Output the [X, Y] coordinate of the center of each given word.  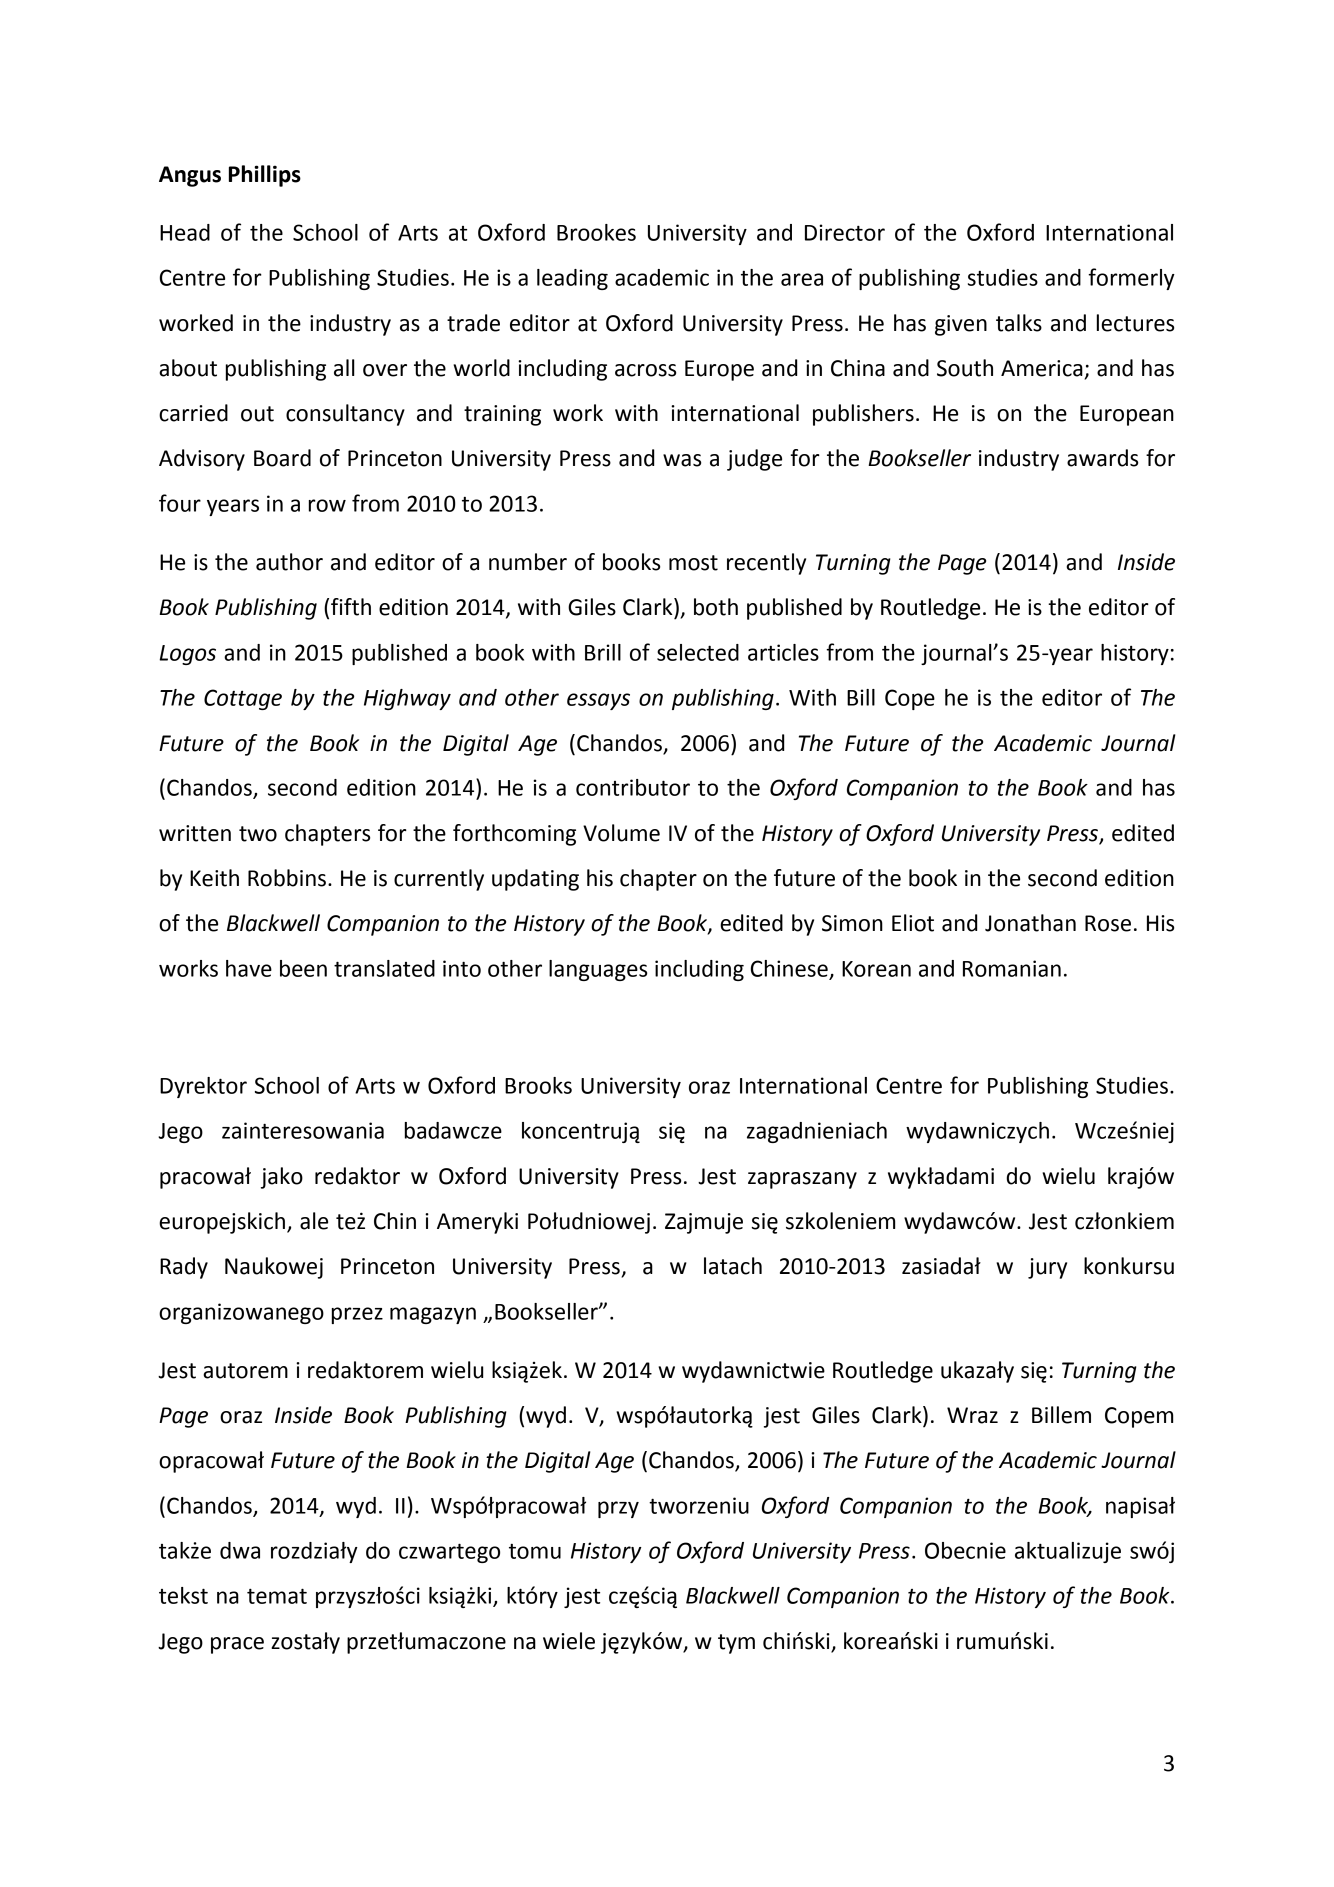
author [289, 562]
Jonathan [1030, 923]
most [693, 563]
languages [598, 970]
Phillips [265, 176]
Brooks [538, 1085]
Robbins [287, 878]
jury [1047, 1268]
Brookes [596, 232]
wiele [569, 1641]
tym [736, 1644]
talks [1019, 323]
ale [314, 1221]
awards [1102, 458]
